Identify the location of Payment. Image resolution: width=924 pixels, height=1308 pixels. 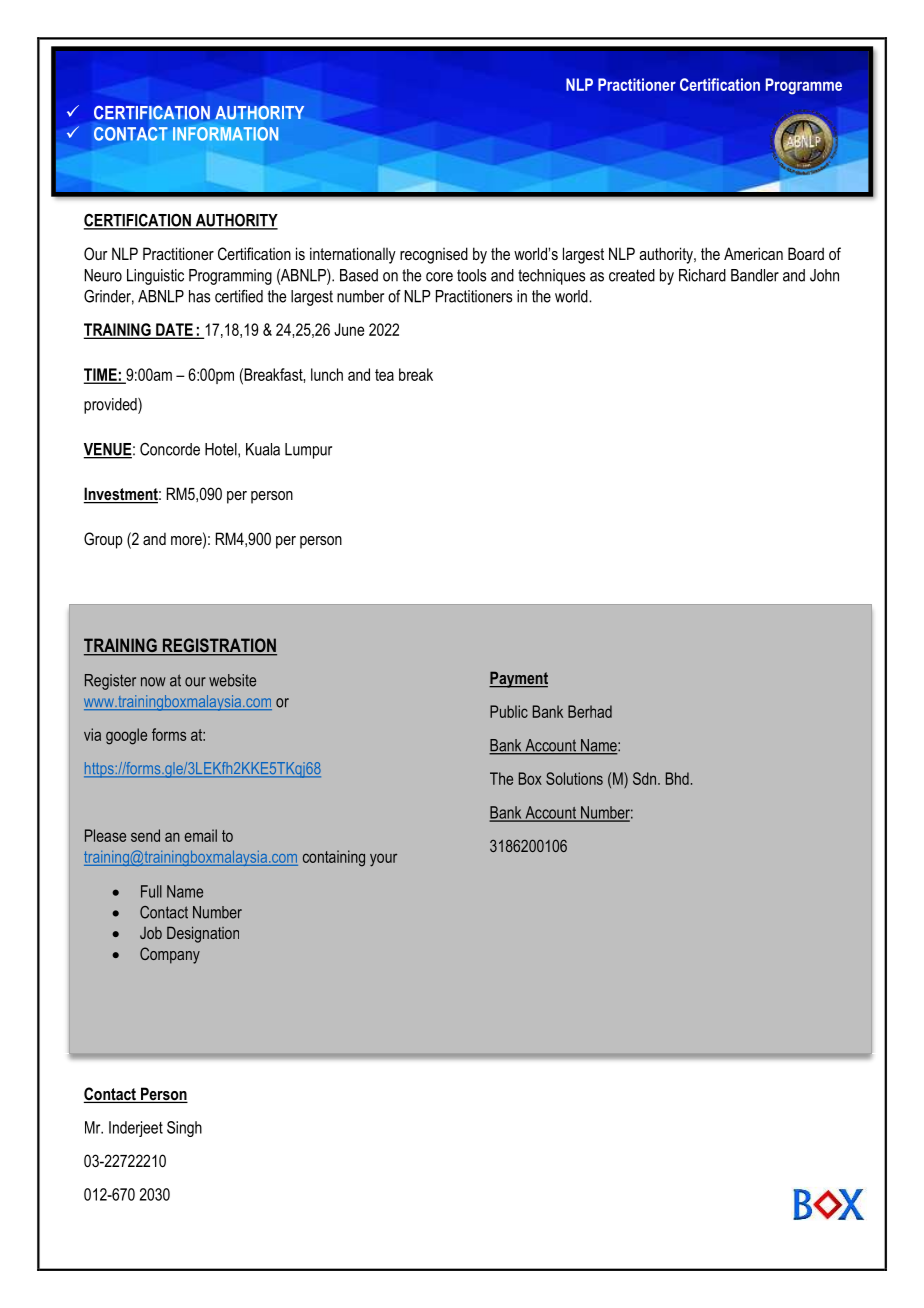
(518, 679).
